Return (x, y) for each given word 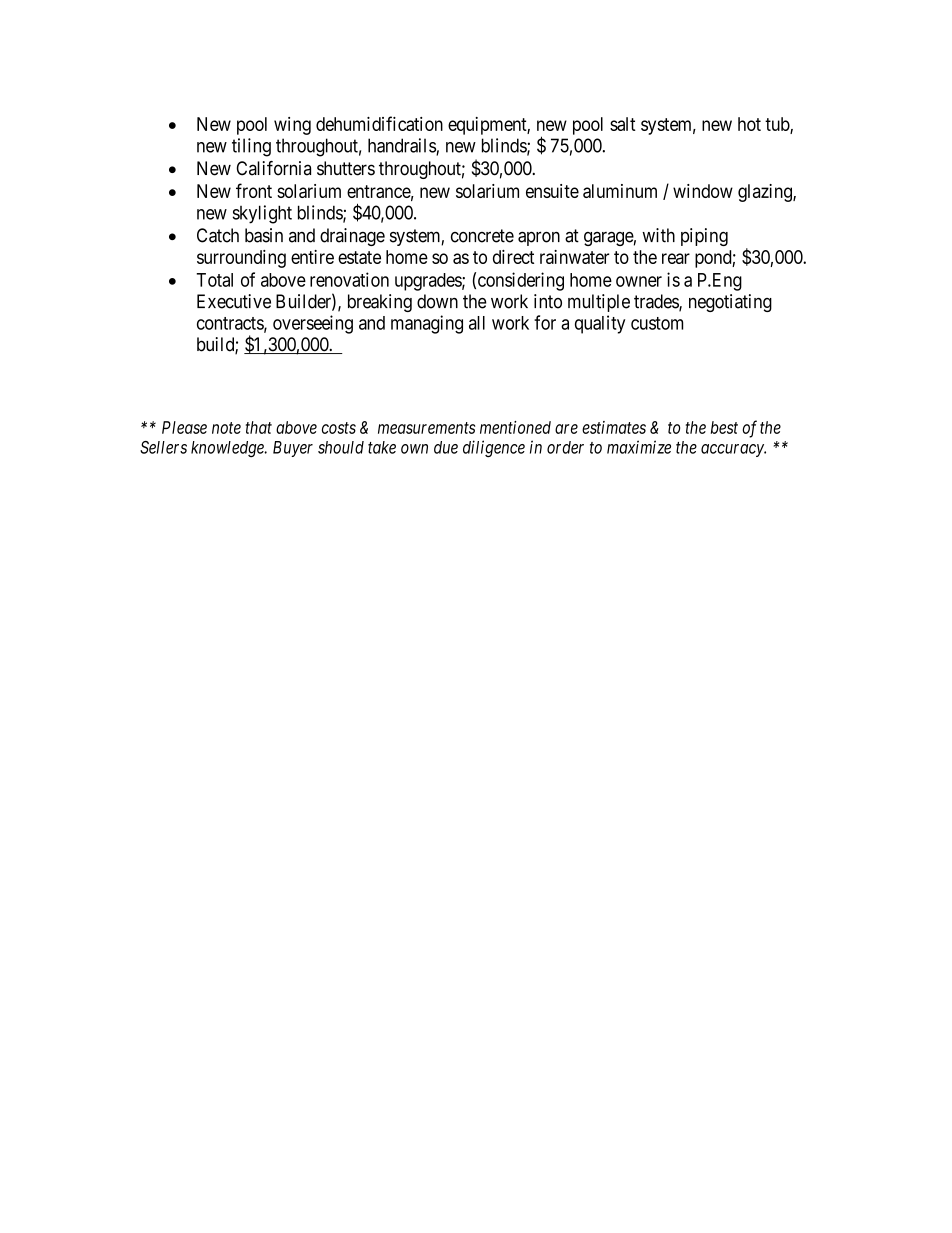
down (437, 301)
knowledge (228, 449)
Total (214, 280)
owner (639, 281)
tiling (251, 147)
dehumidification (379, 123)
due (446, 447)
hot (749, 124)
